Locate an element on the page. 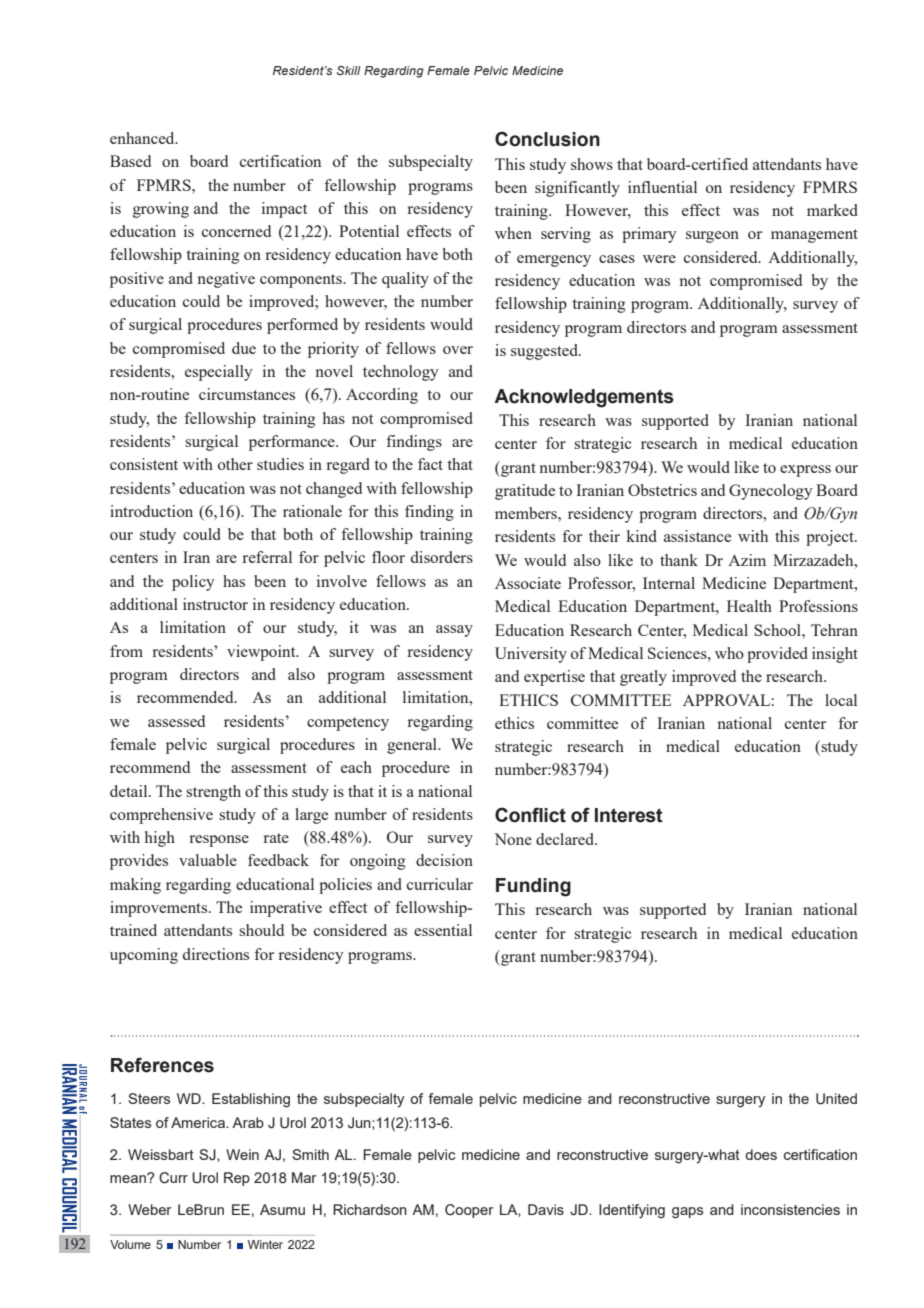 The width and height of the page is (924, 1308). over is located at coordinates (458, 350).
